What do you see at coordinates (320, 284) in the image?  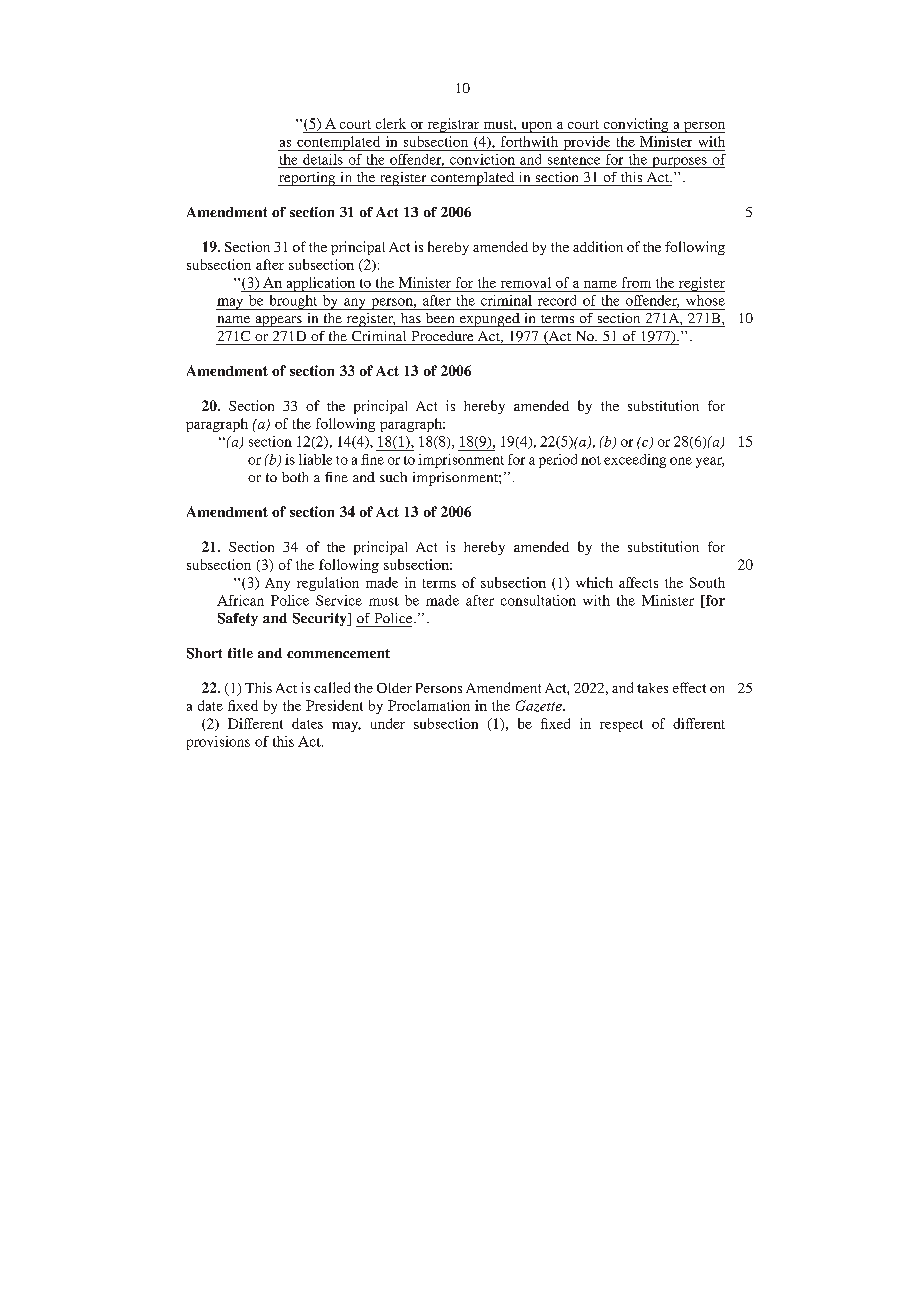 I see `application` at bounding box center [320, 284].
